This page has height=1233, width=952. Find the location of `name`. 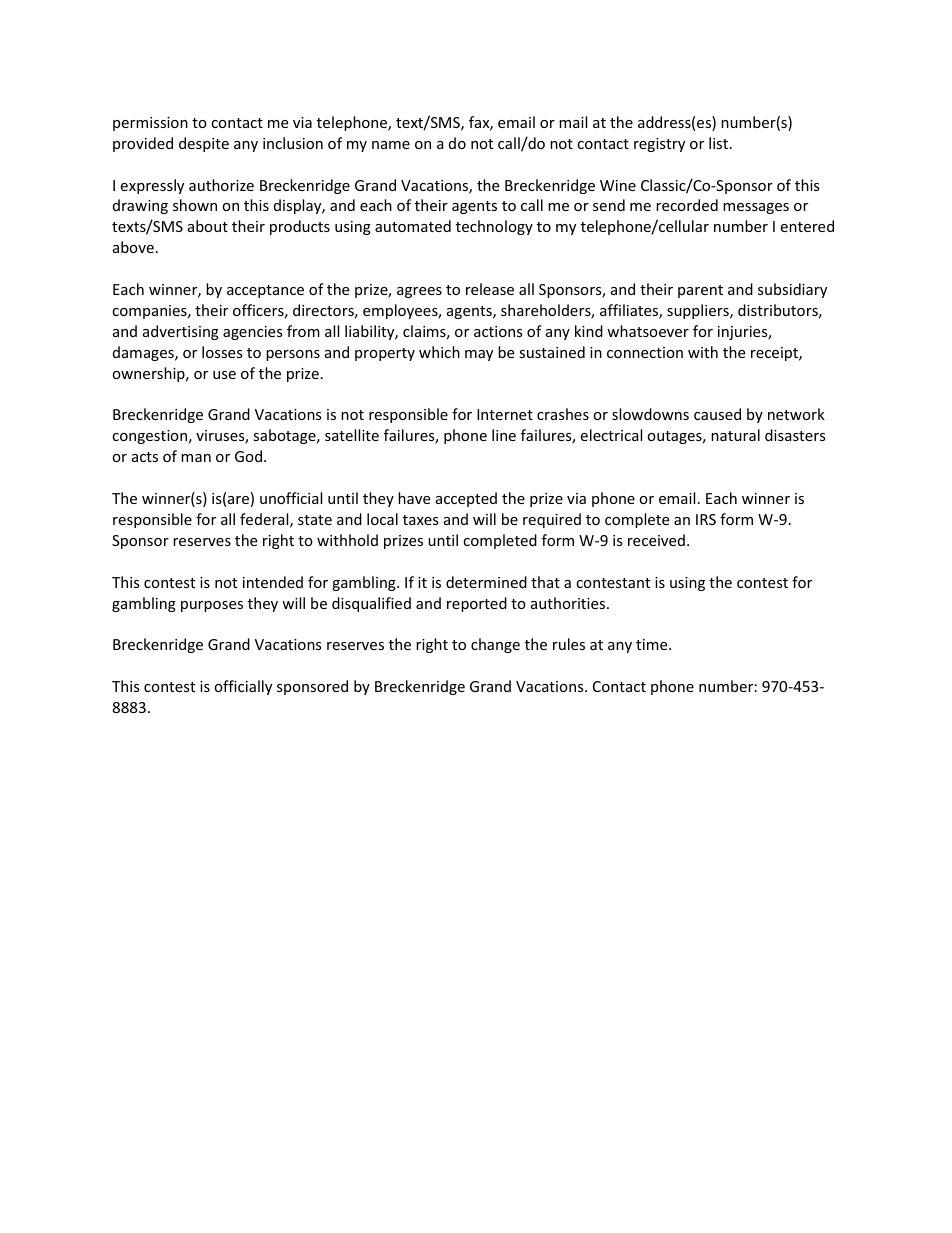

name is located at coordinates (391, 145).
